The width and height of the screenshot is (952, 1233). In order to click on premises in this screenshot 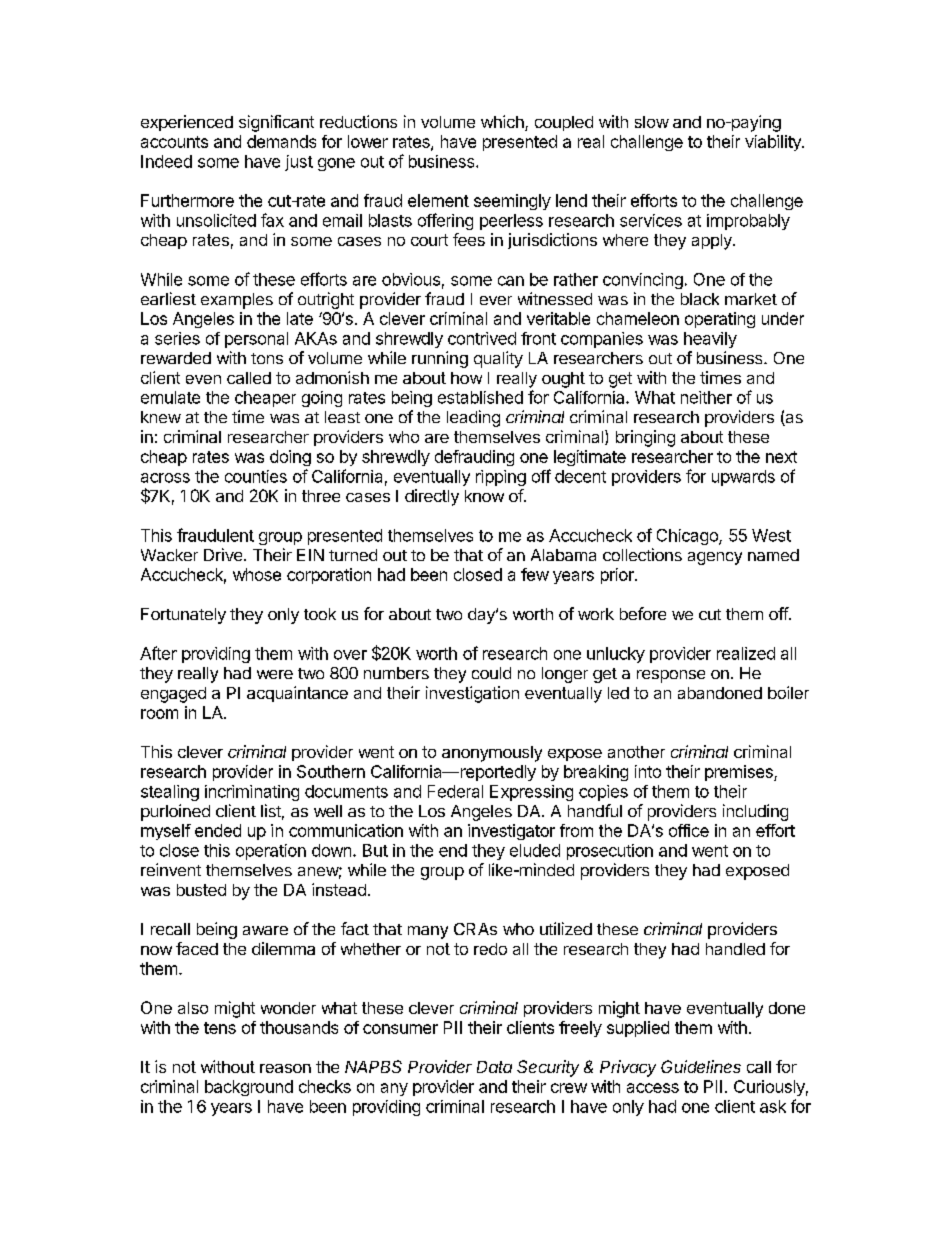, I will do `click(740, 773)`.
